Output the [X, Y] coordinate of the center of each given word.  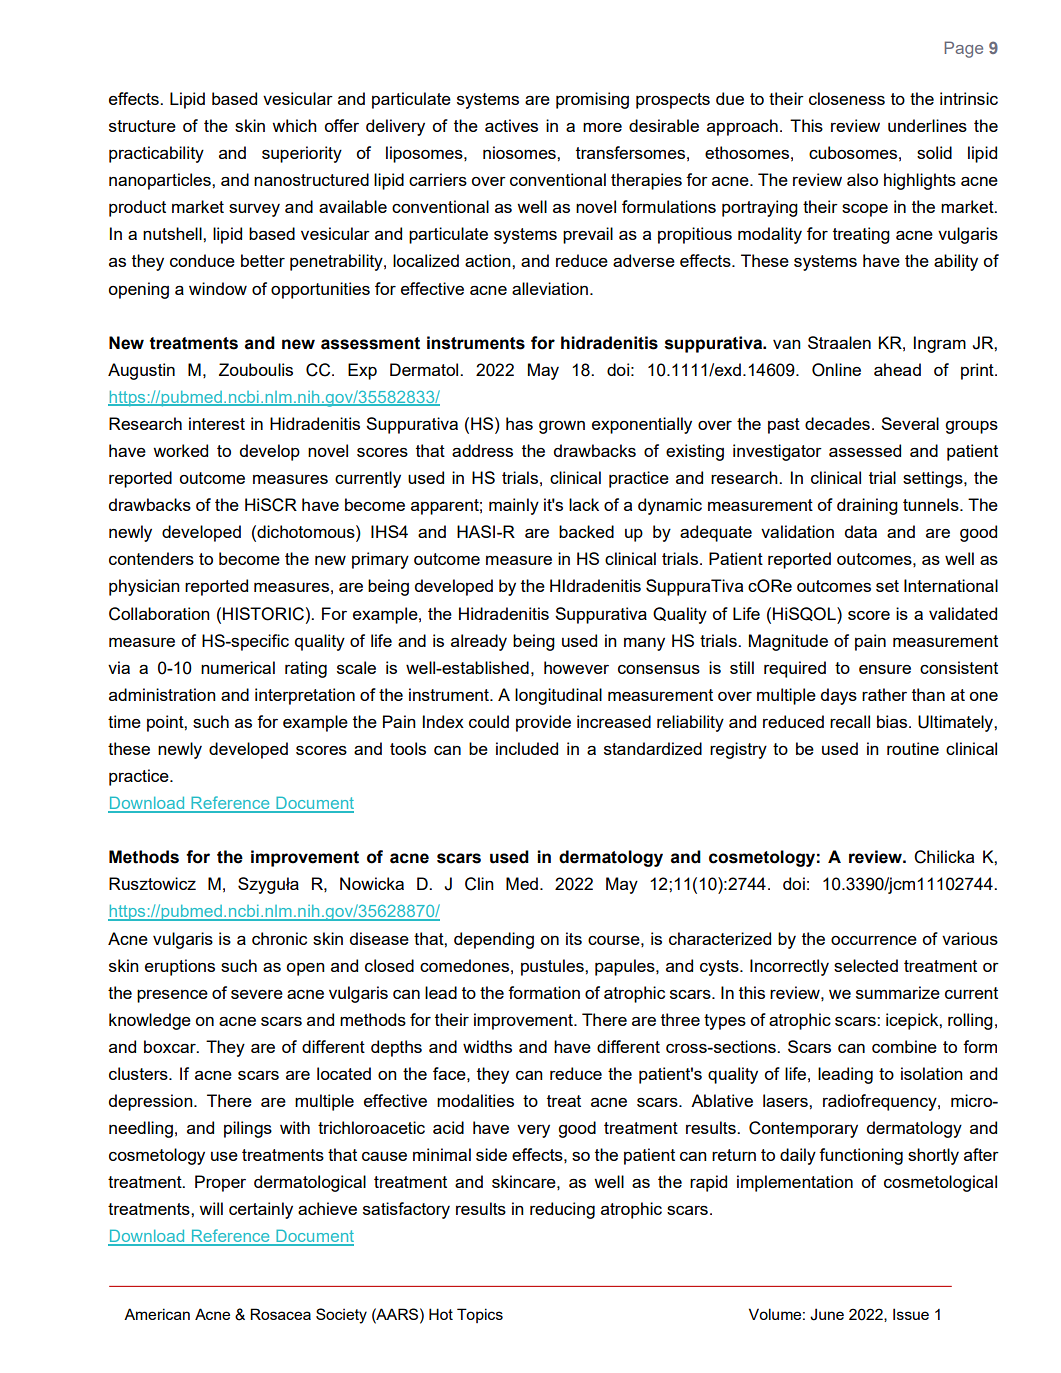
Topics [480, 1315]
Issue [911, 1314]
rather [884, 694]
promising [592, 100]
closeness [847, 98]
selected [866, 965]
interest [217, 423]
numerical [238, 667]
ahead [897, 369]
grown [562, 427]
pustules [553, 967]
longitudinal [558, 696]
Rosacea [280, 1314]
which [294, 125]
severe [257, 994]
